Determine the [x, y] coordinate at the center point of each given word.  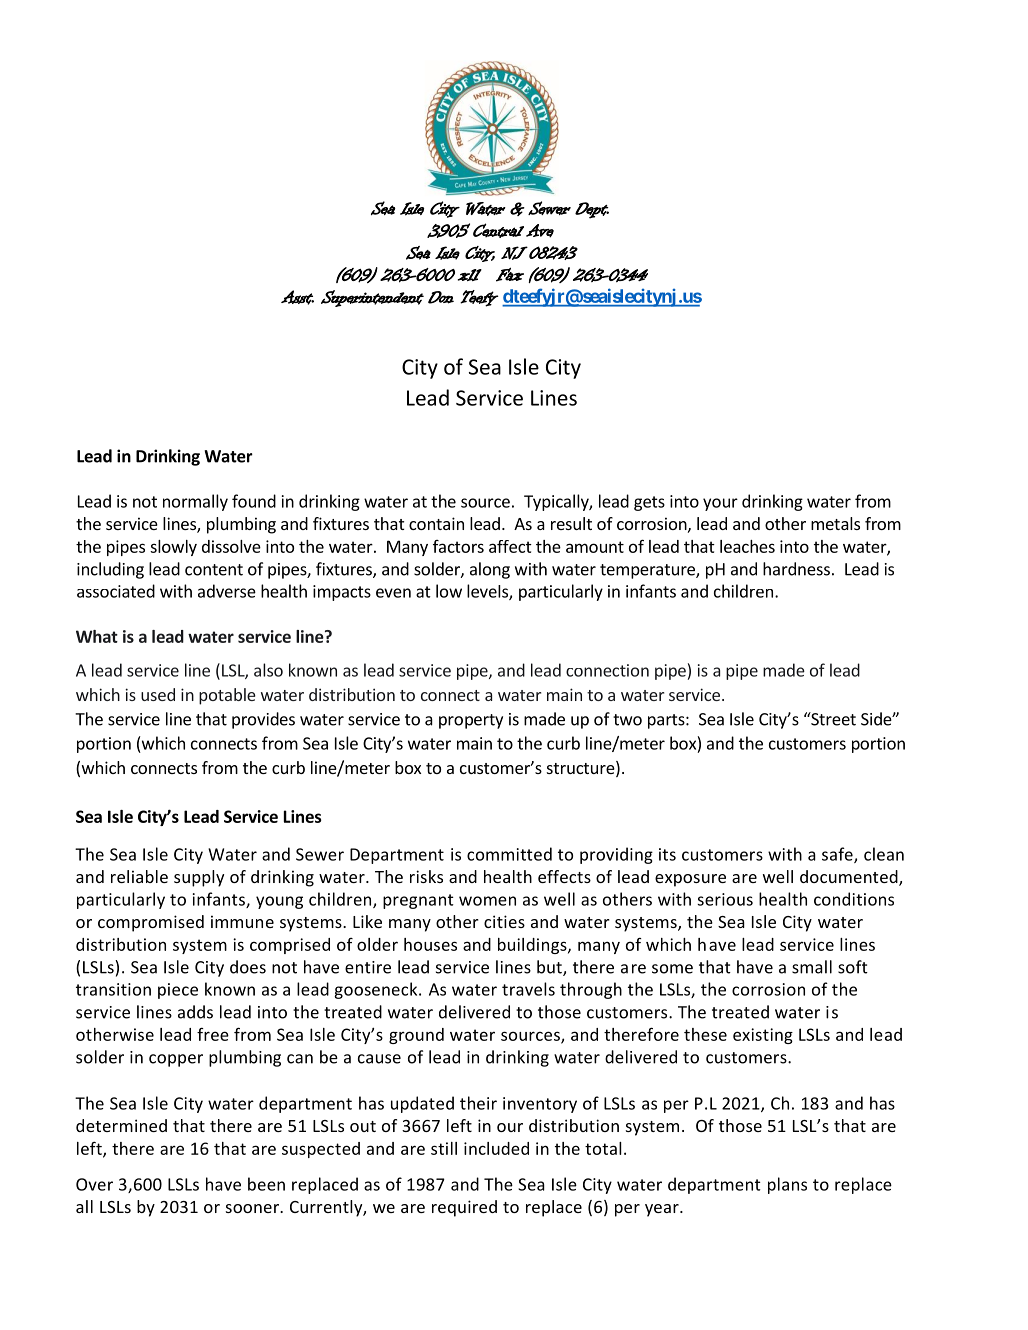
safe [838, 855]
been [266, 1184]
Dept [592, 210]
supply [199, 878]
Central [498, 230]
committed [509, 854]
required [464, 1208]
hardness [796, 569]
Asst [297, 297]
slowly [173, 548]
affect [510, 546]
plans [787, 1185]
